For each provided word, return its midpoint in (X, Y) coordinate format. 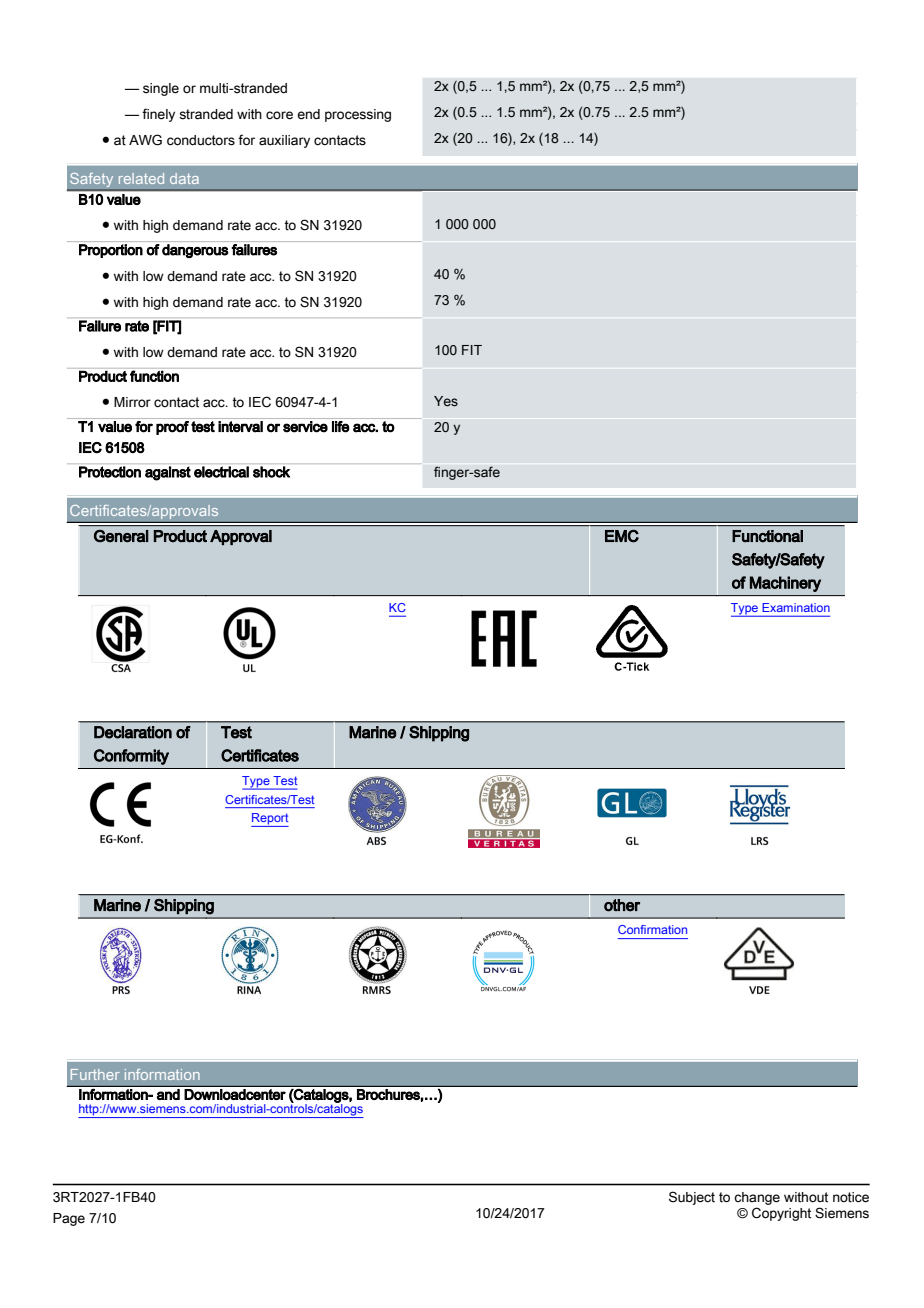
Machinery (785, 584)
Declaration (133, 732)
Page (69, 1219)
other (622, 905)
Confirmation (652, 929)
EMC (622, 536)
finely (158, 115)
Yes (446, 401)
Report (270, 820)
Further (95, 1074)
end (308, 114)
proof (172, 428)
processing (358, 115)
